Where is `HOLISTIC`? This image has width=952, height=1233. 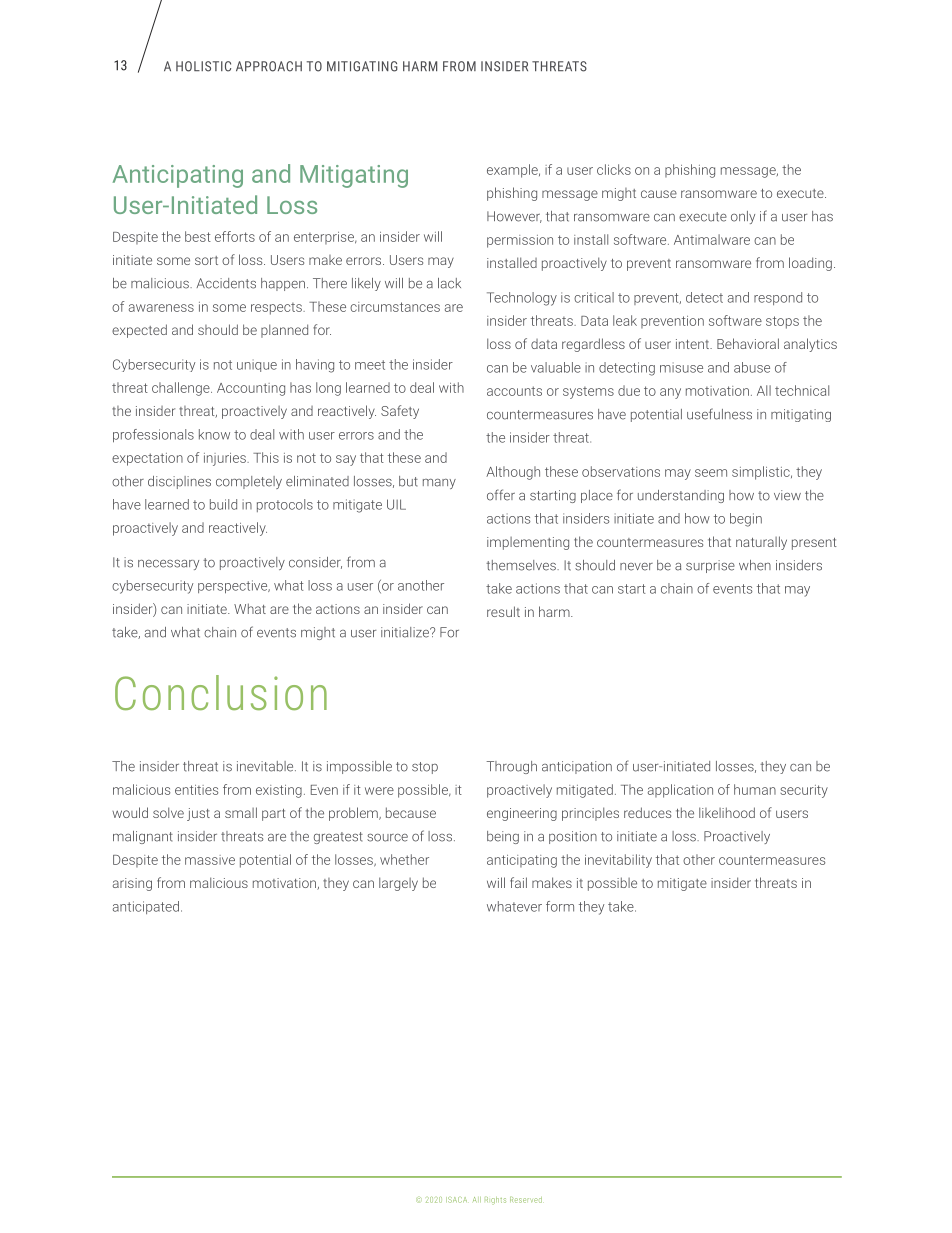
HOLISTIC is located at coordinates (203, 66).
